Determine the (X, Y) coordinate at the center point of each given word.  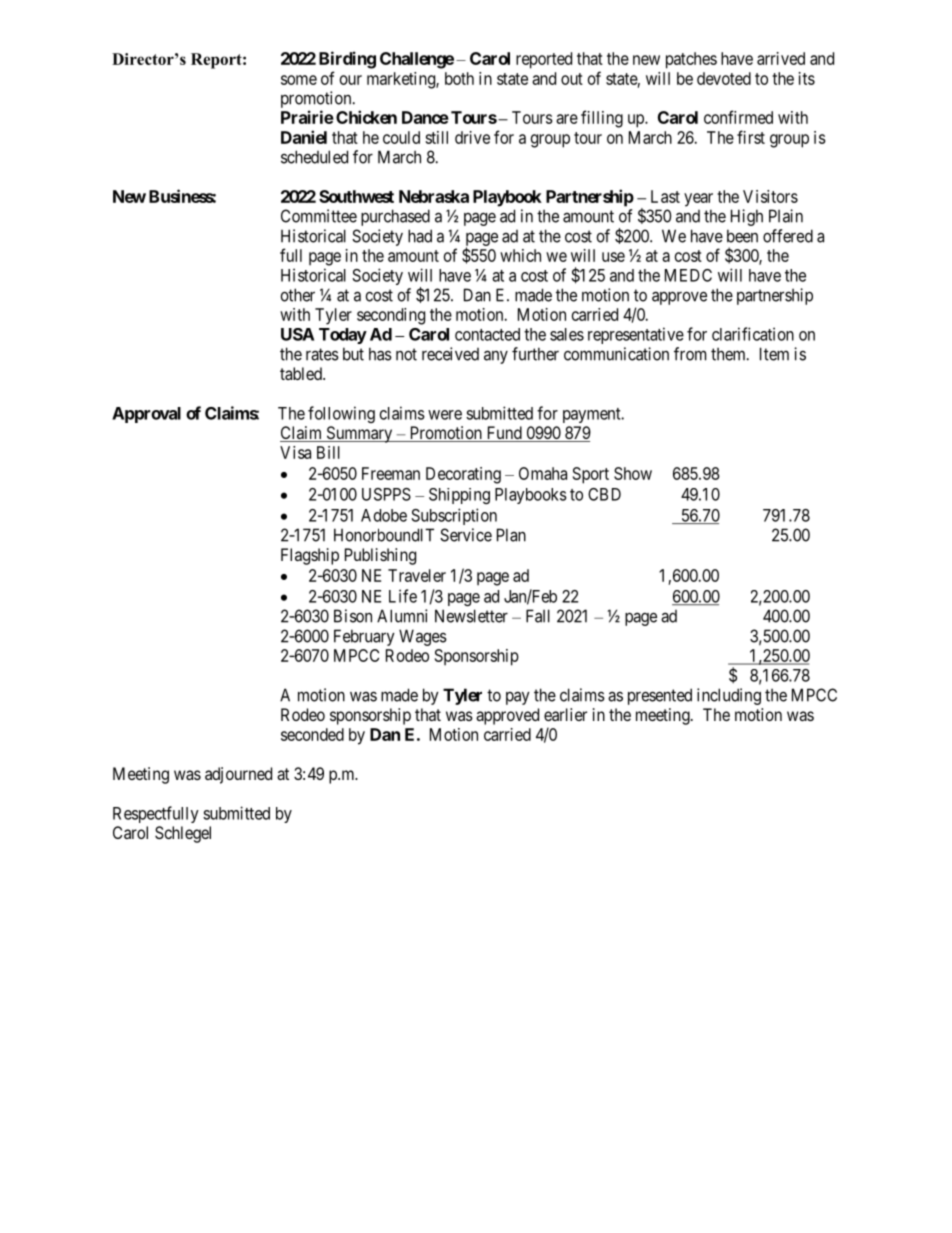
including (729, 696)
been (742, 236)
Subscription (454, 516)
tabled (302, 373)
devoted (724, 78)
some (299, 80)
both (459, 78)
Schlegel (183, 834)
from (690, 354)
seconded (312, 734)
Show (633, 473)
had (420, 236)
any (496, 357)
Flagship (310, 556)
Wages (423, 637)
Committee (319, 216)
